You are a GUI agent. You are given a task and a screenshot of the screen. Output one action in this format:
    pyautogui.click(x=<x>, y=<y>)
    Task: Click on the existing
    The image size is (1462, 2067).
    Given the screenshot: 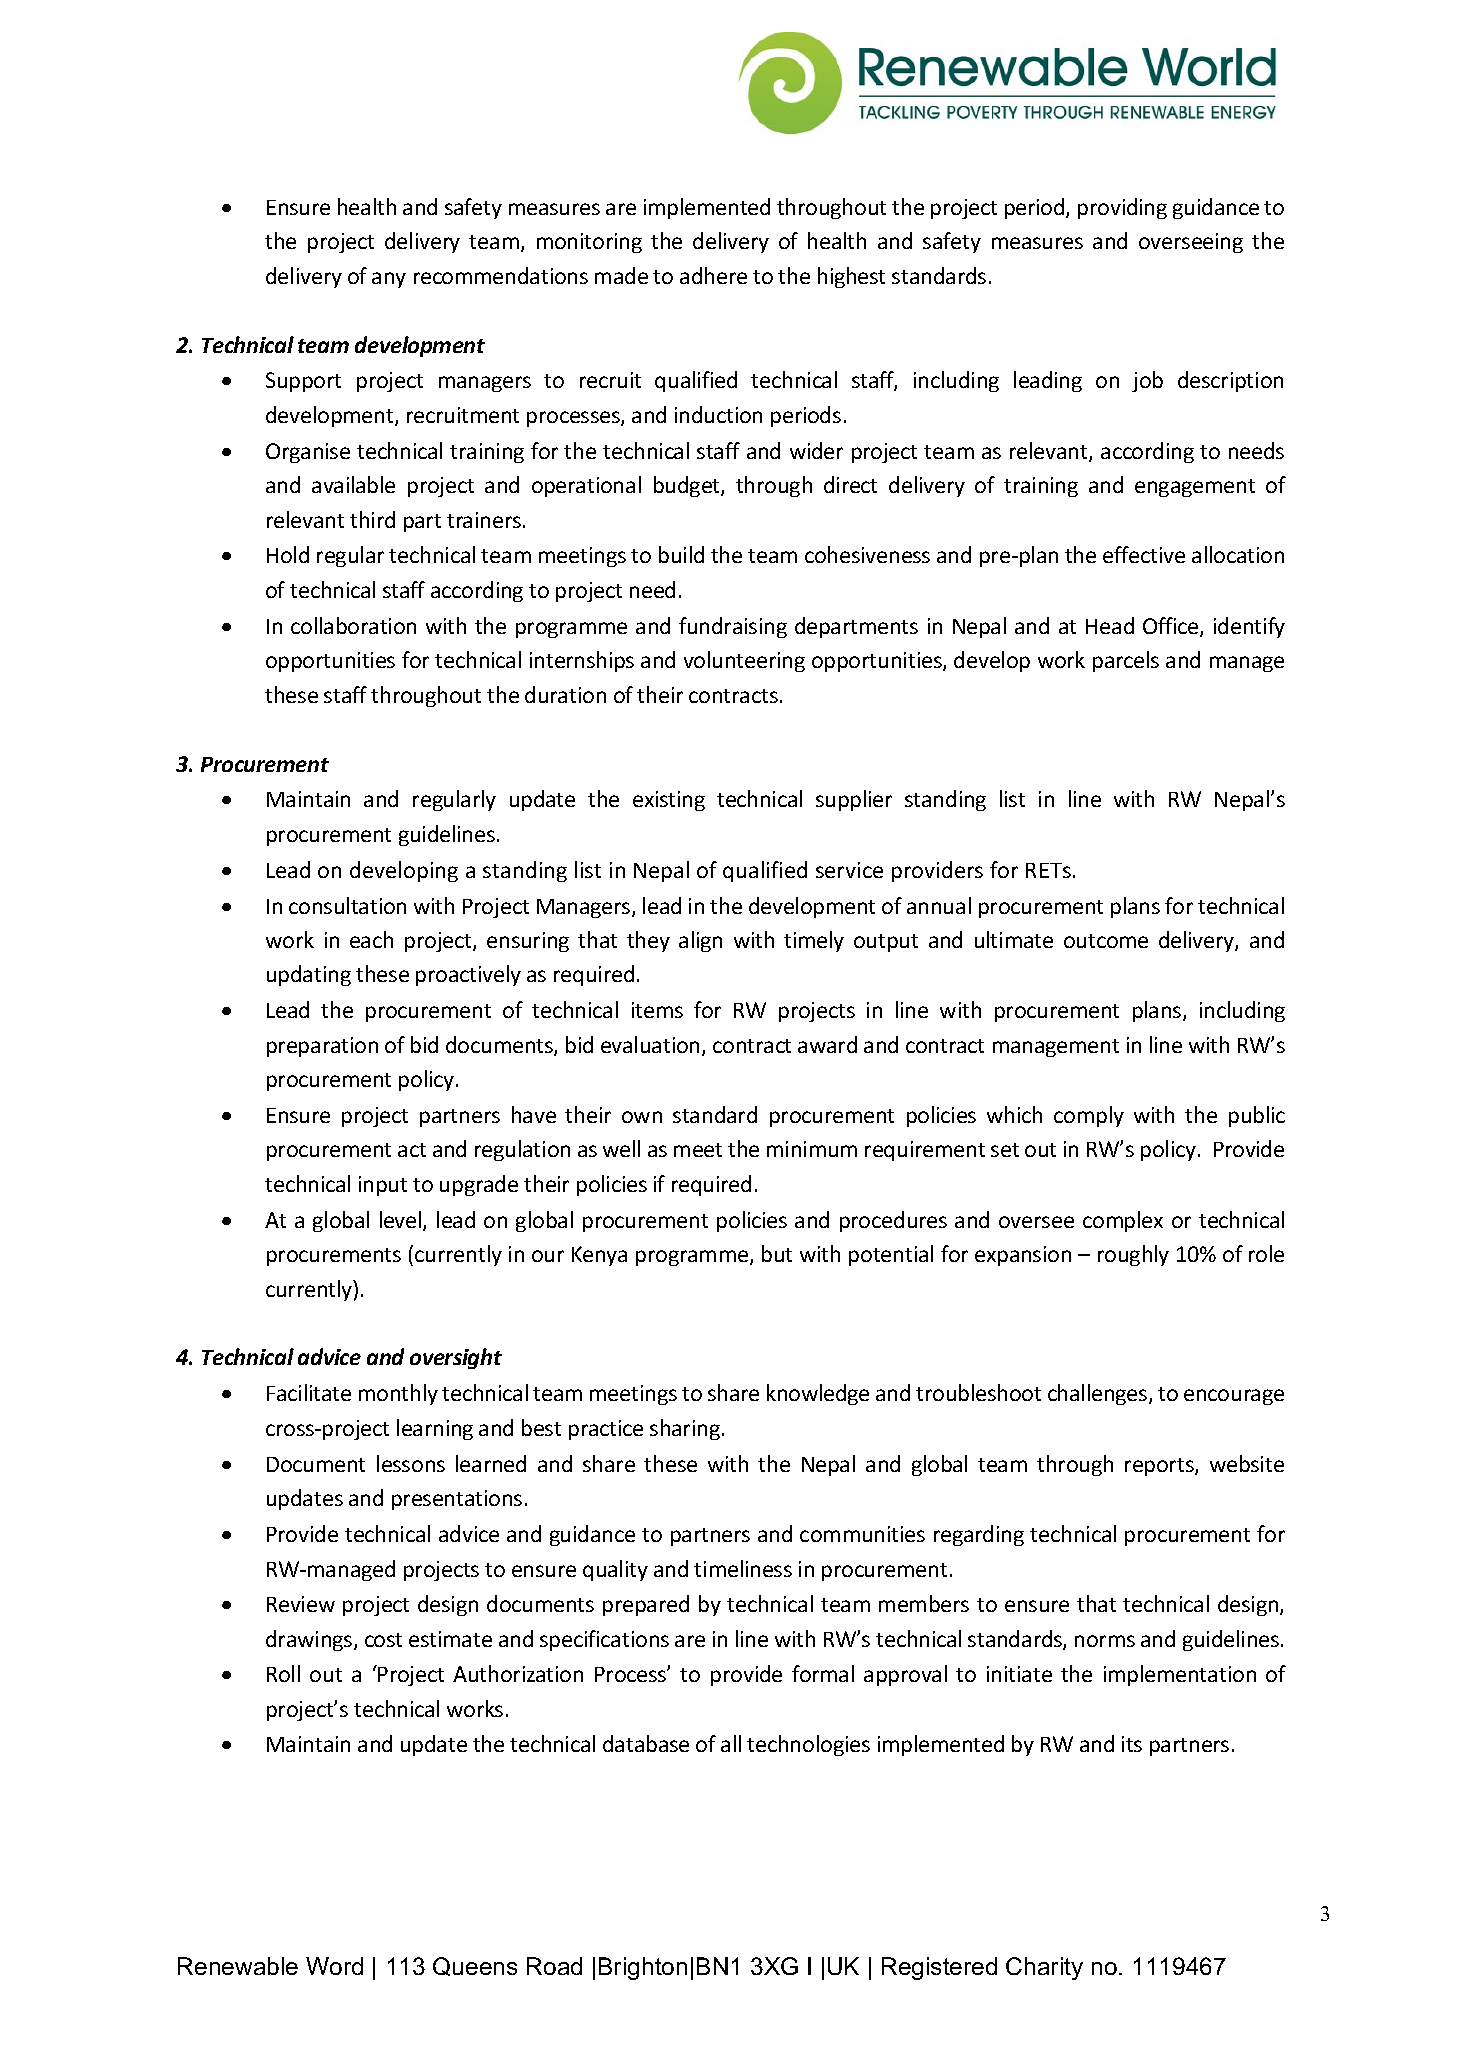 What is the action you would take?
    pyautogui.click(x=669, y=801)
